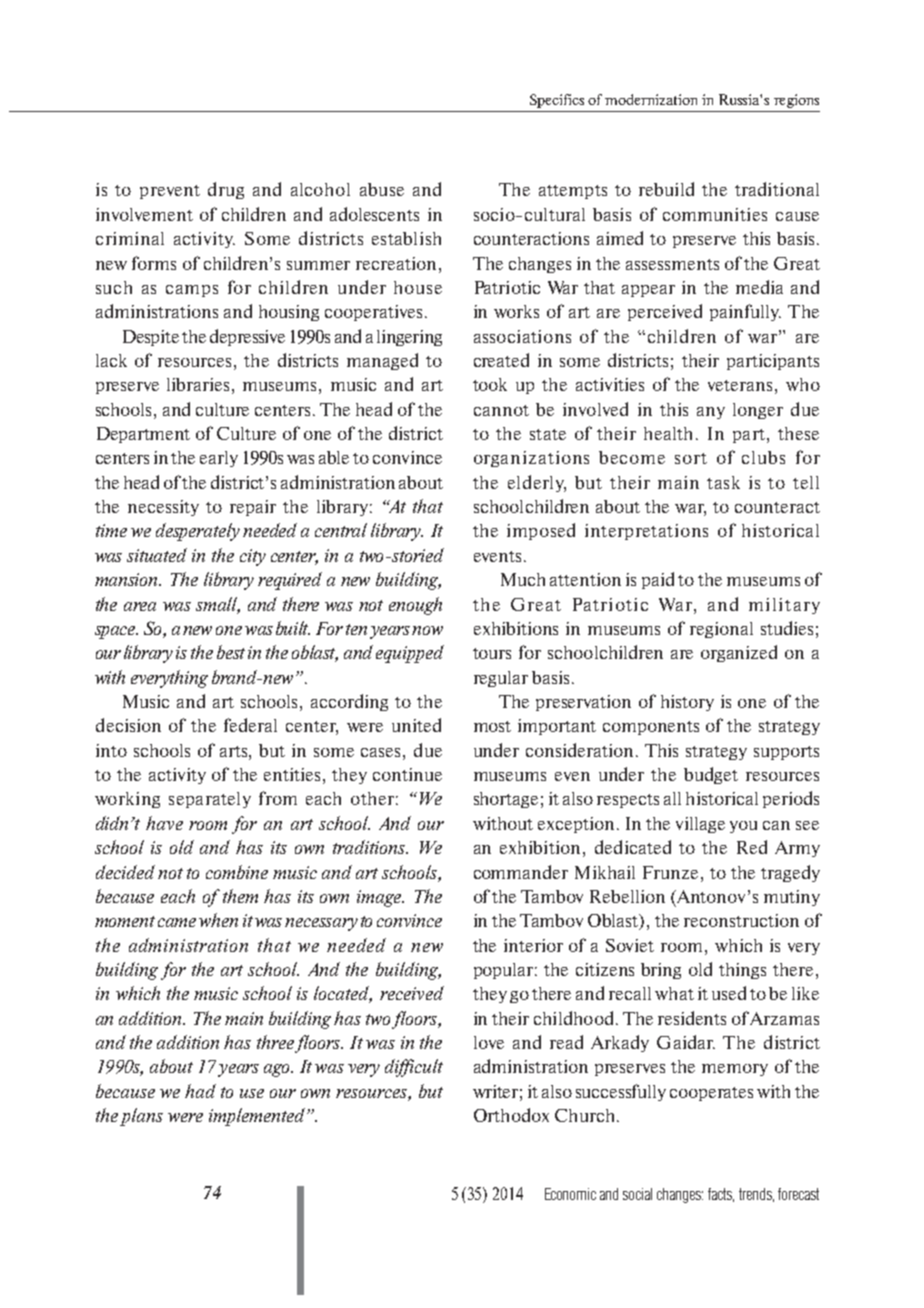  What do you see at coordinates (557, 101) in the screenshot?
I see `Specifics` at bounding box center [557, 101].
